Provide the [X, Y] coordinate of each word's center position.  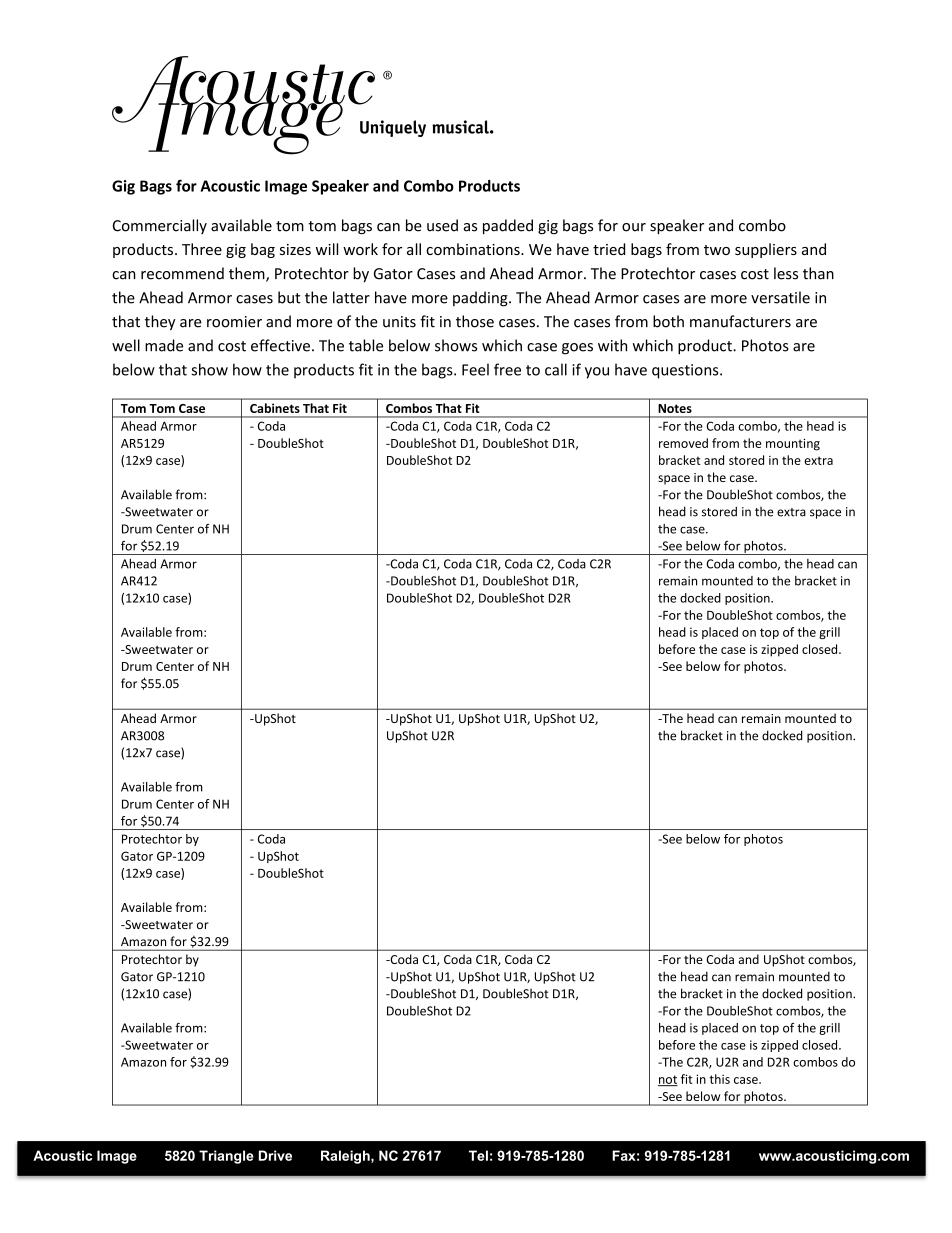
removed [683, 443]
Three [202, 249]
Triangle [226, 1157]
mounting [793, 444]
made [164, 345]
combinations [474, 249]
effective [280, 345]
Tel [478, 1155]
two [717, 250]
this [719, 1079]
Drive [275, 1155]
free [507, 369]
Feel [475, 369]
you [597, 373]
